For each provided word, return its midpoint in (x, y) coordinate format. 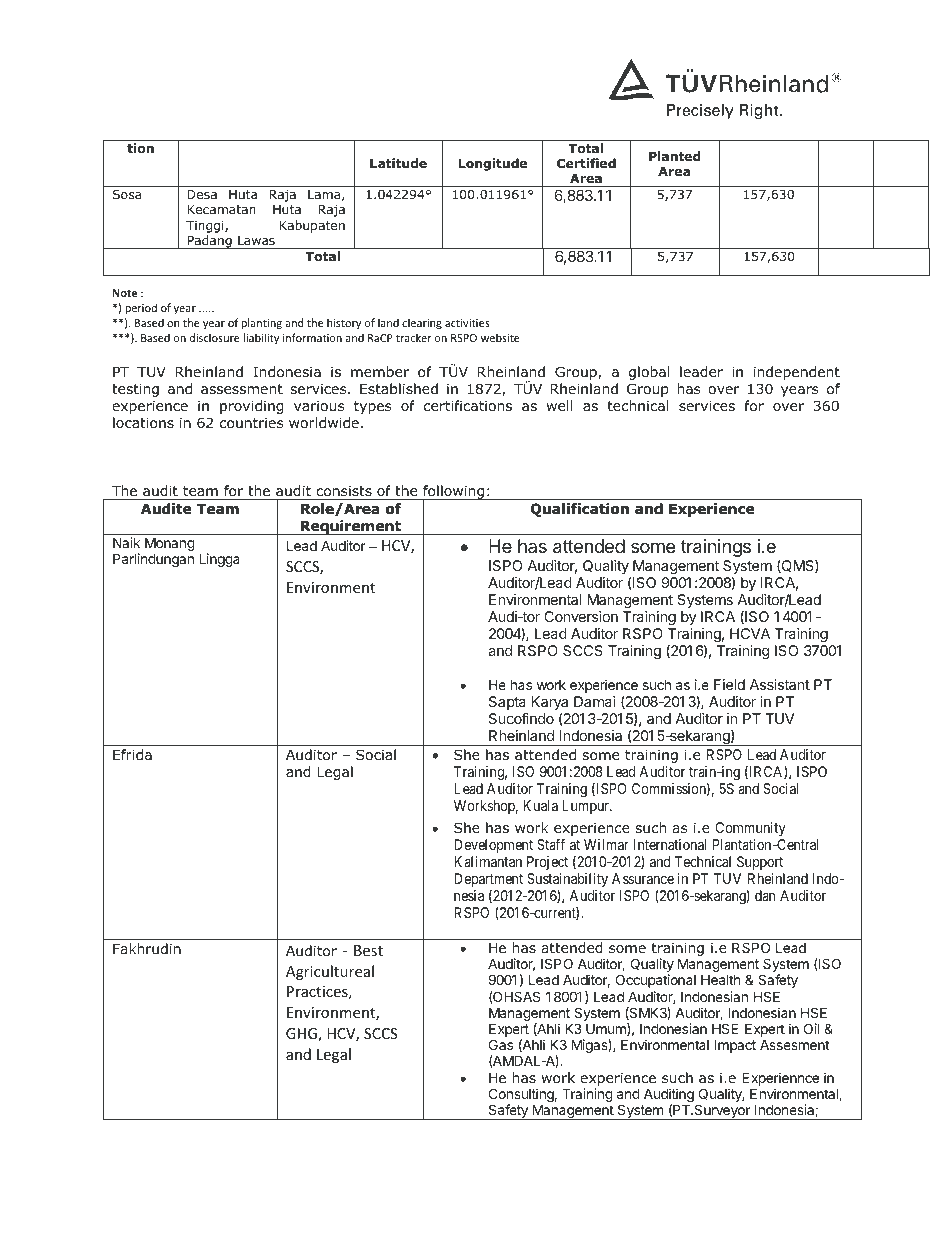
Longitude (493, 164)
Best (368, 950)
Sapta (507, 704)
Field (729, 684)
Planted (675, 156)
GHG (302, 1035)
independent (797, 373)
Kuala (540, 805)
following (453, 493)
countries (251, 423)
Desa (202, 194)
